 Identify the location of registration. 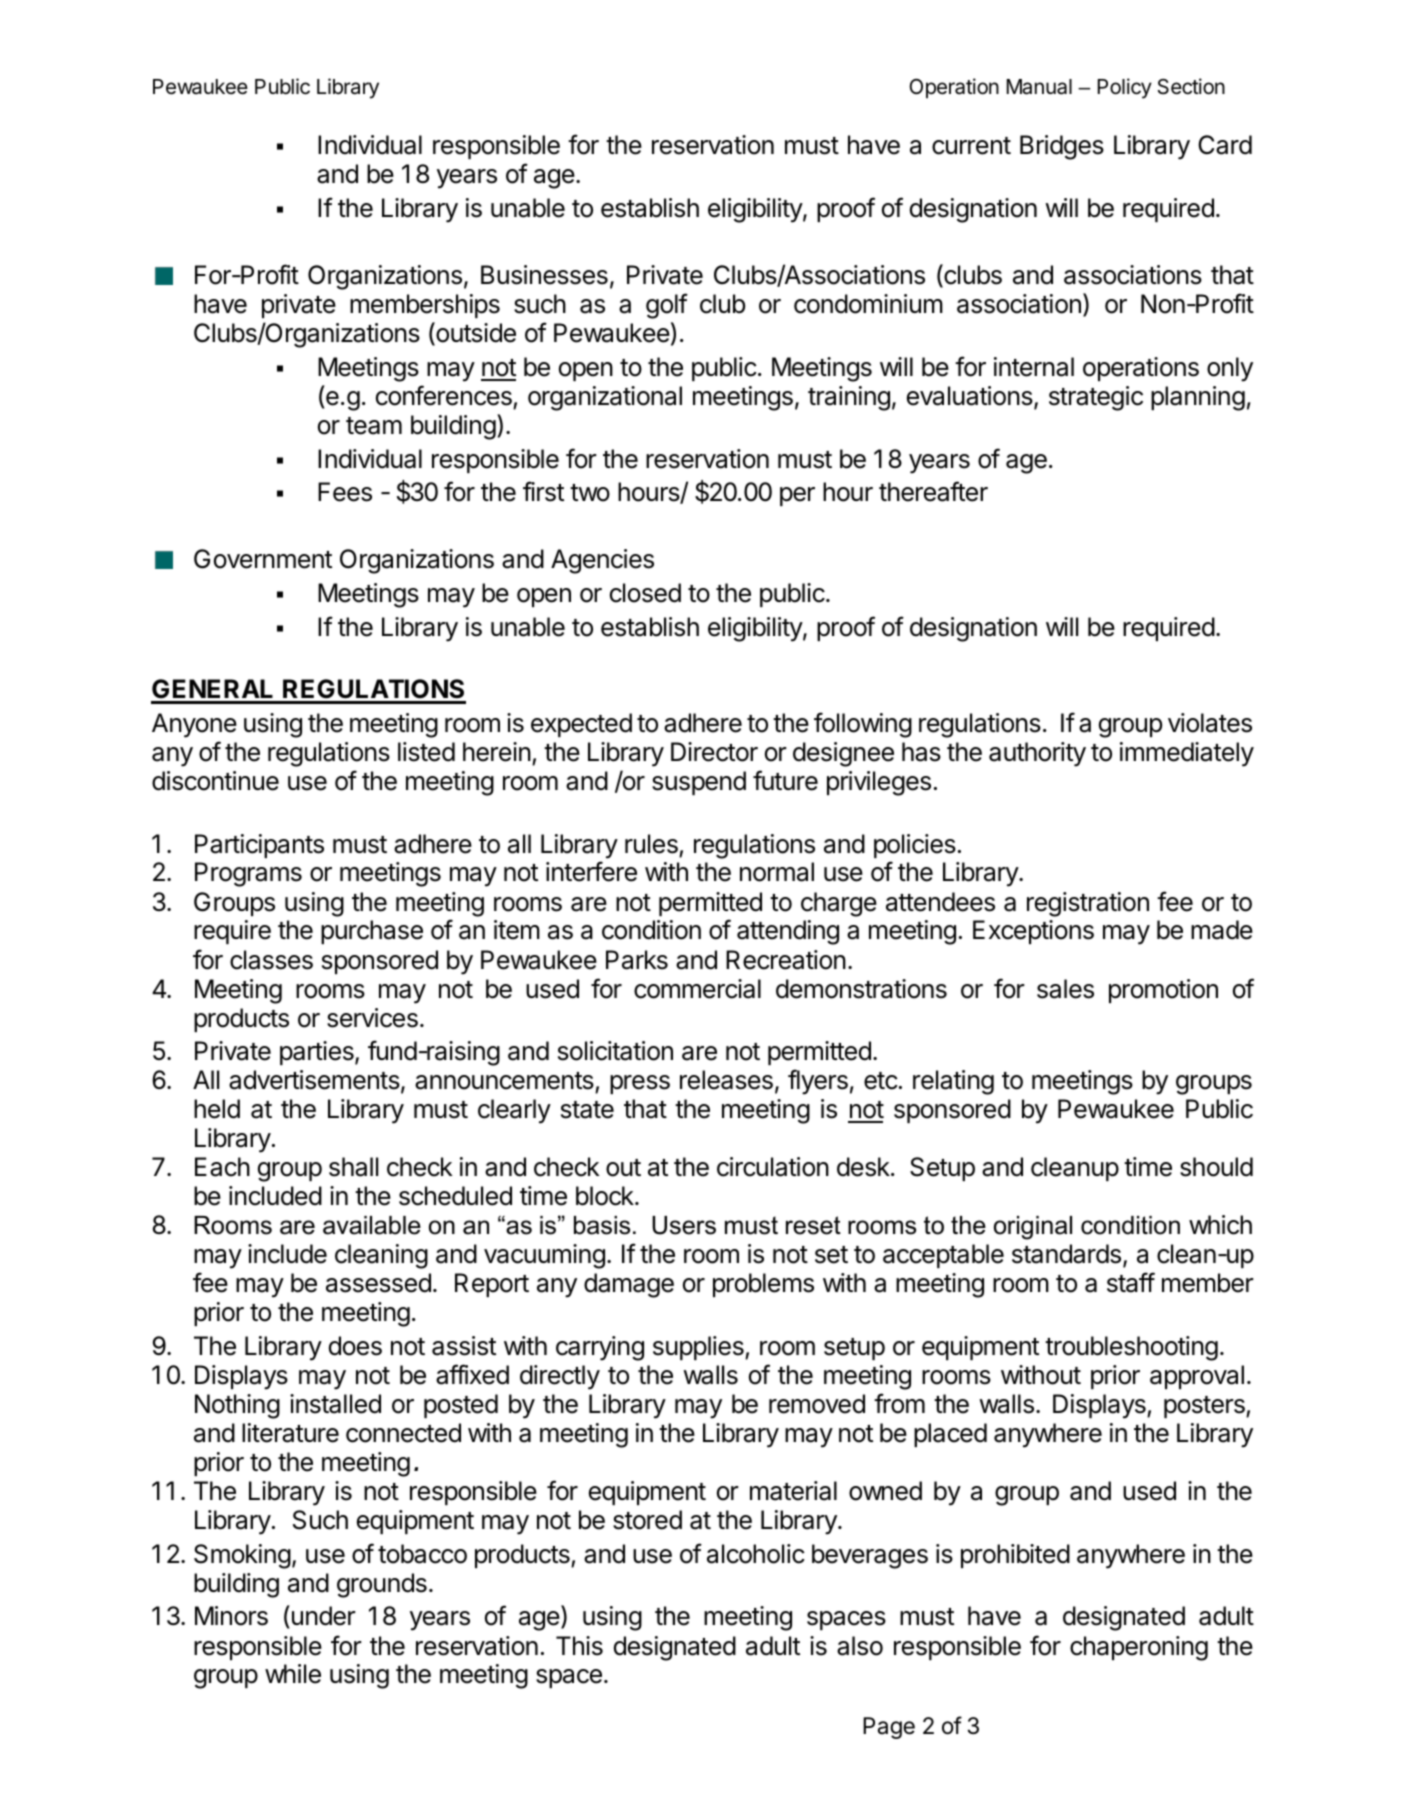
(1088, 904).
